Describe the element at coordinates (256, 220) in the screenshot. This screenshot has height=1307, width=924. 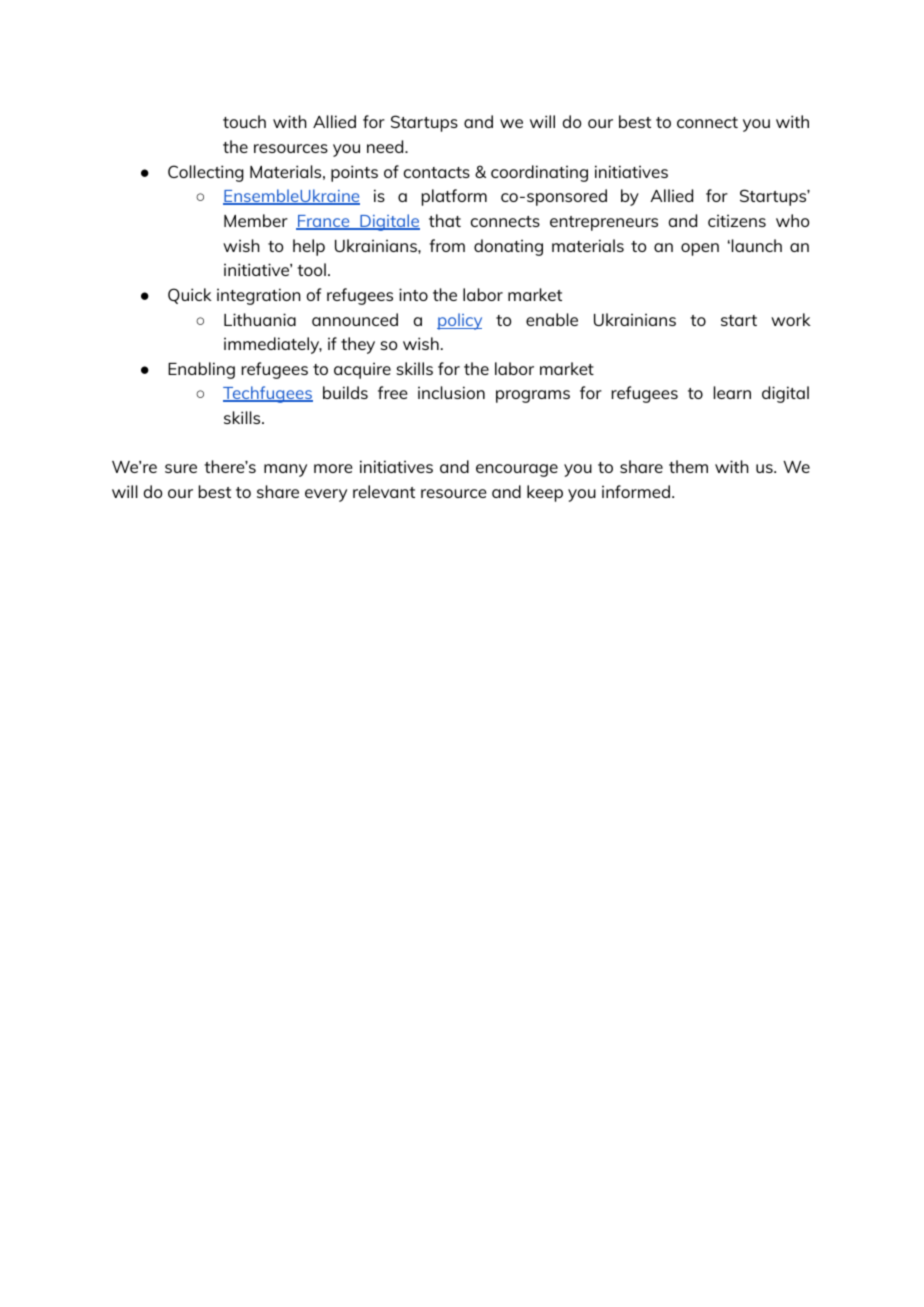
I see `Member` at that location.
